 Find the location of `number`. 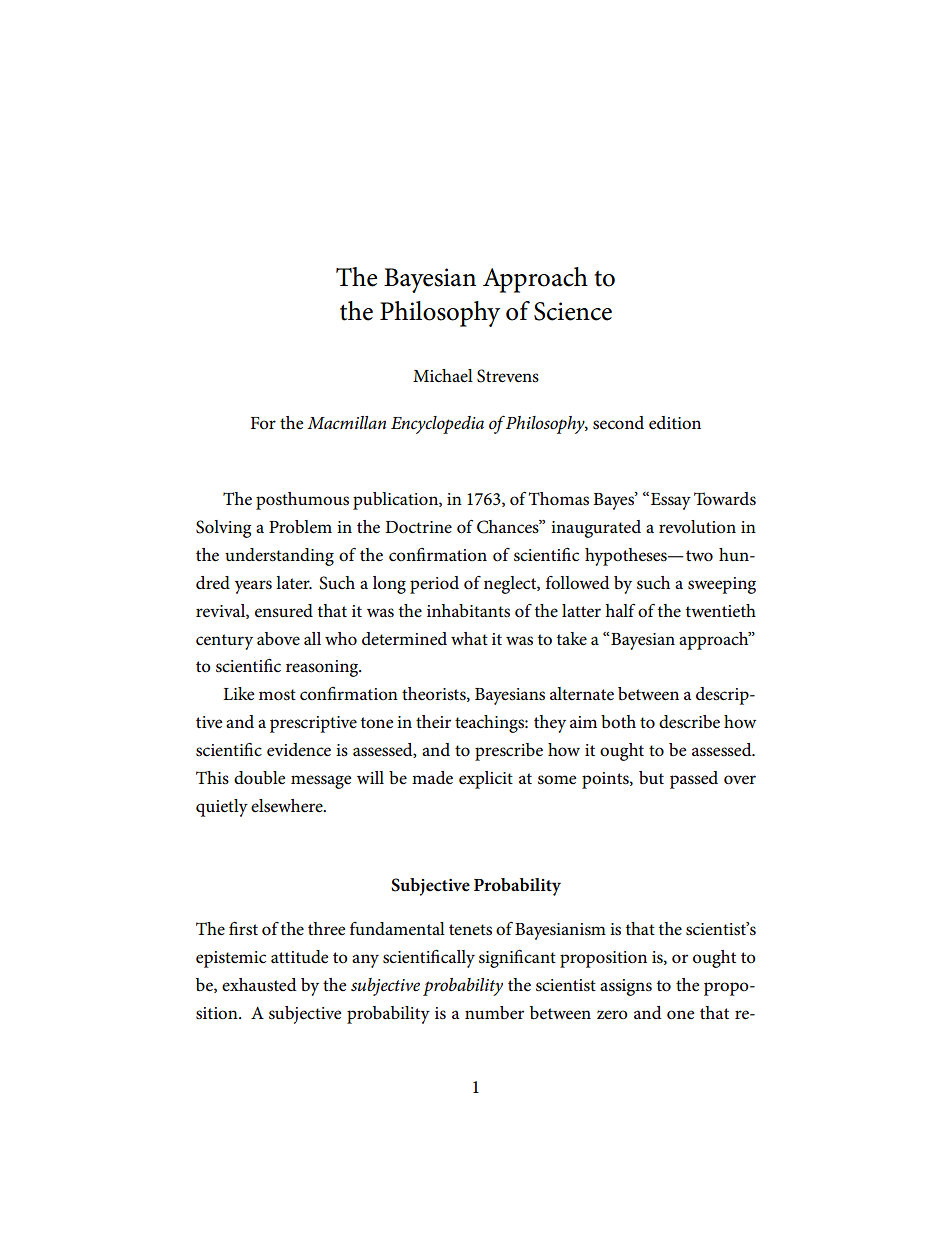

number is located at coordinates (494, 1012).
